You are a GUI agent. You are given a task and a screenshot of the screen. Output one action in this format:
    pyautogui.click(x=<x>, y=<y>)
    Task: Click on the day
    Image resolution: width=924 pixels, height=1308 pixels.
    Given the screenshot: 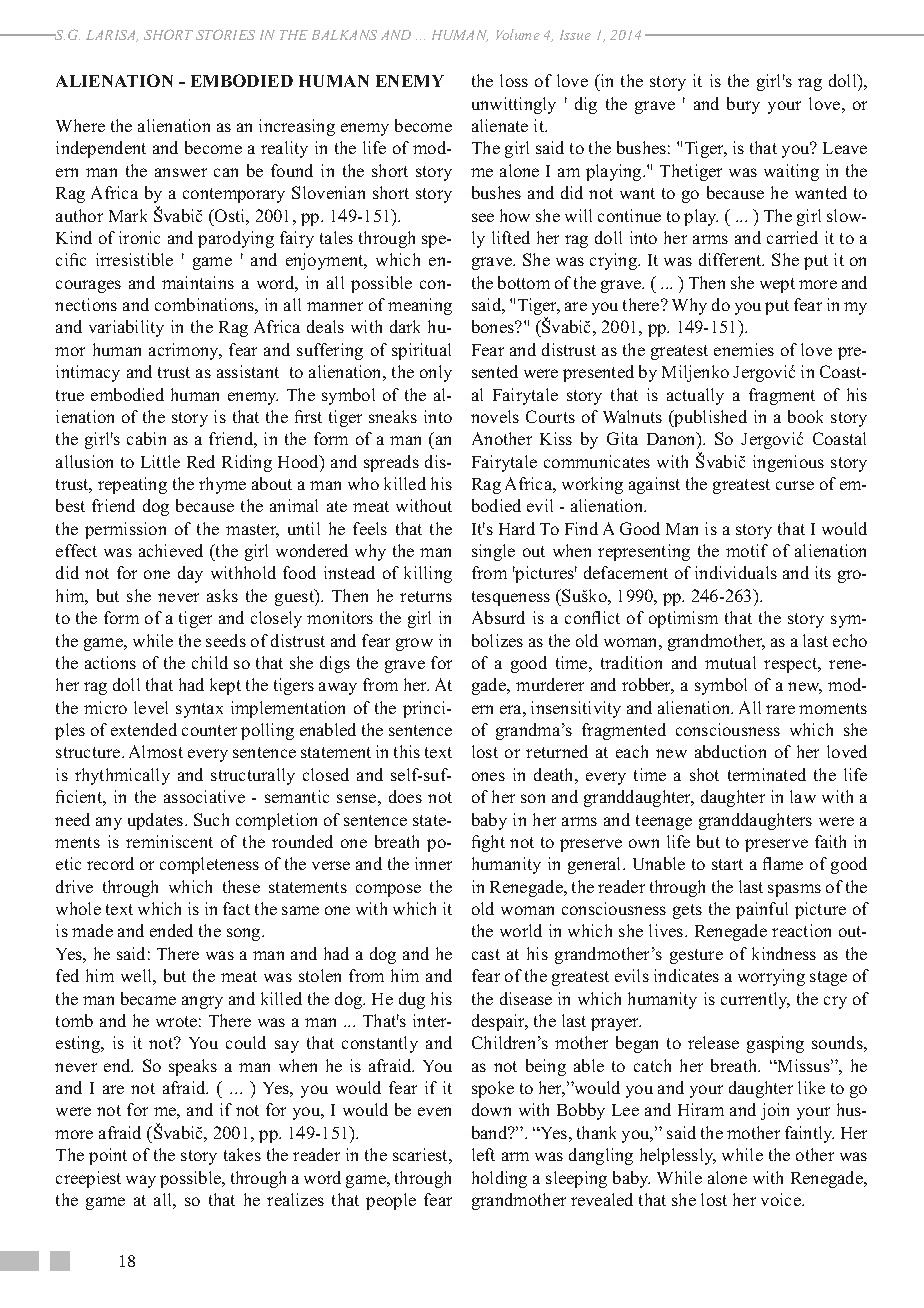 What is the action you would take?
    pyautogui.click(x=190, y=574)
